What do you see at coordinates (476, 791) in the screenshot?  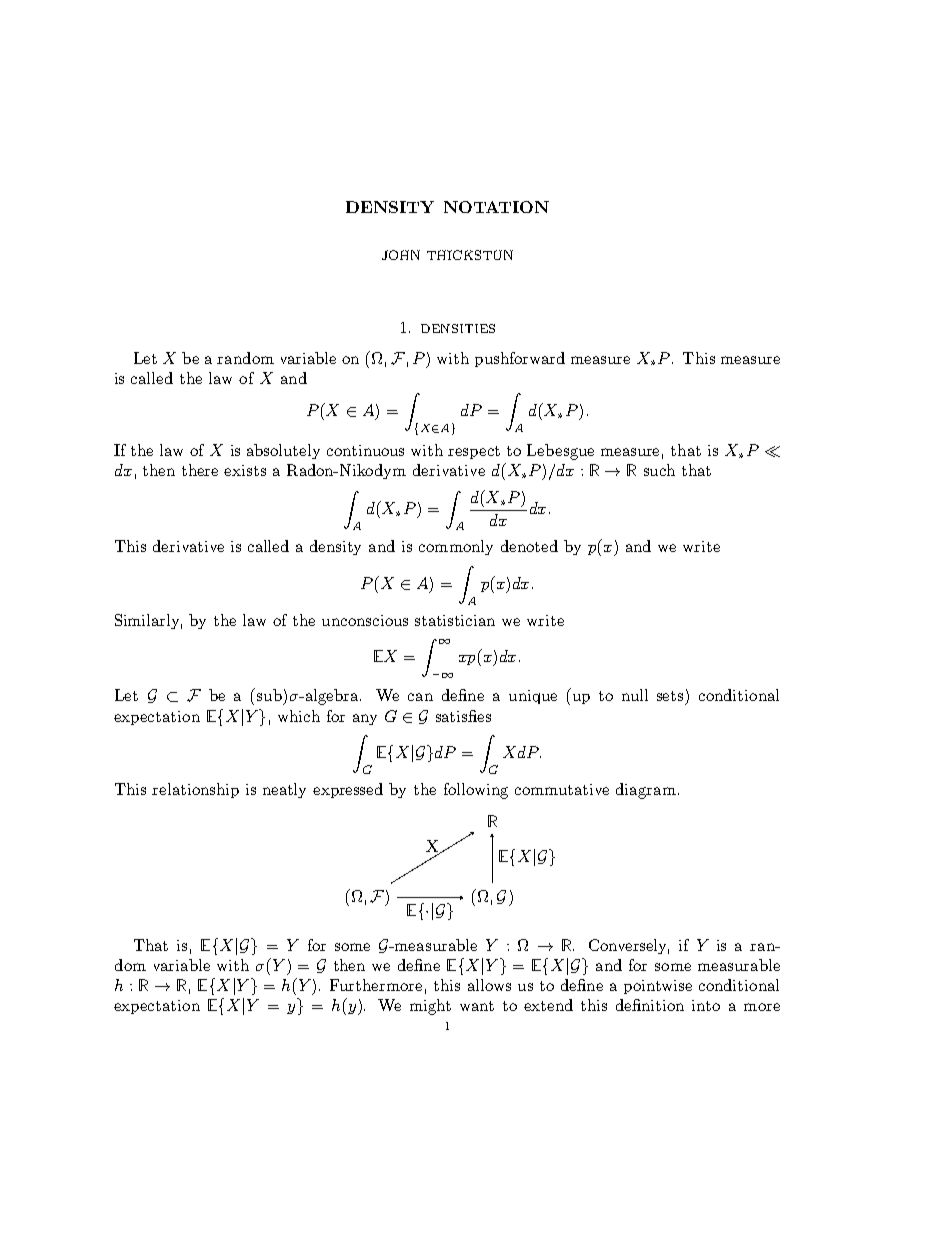 I see `following` at bounding box center [476, 791].
